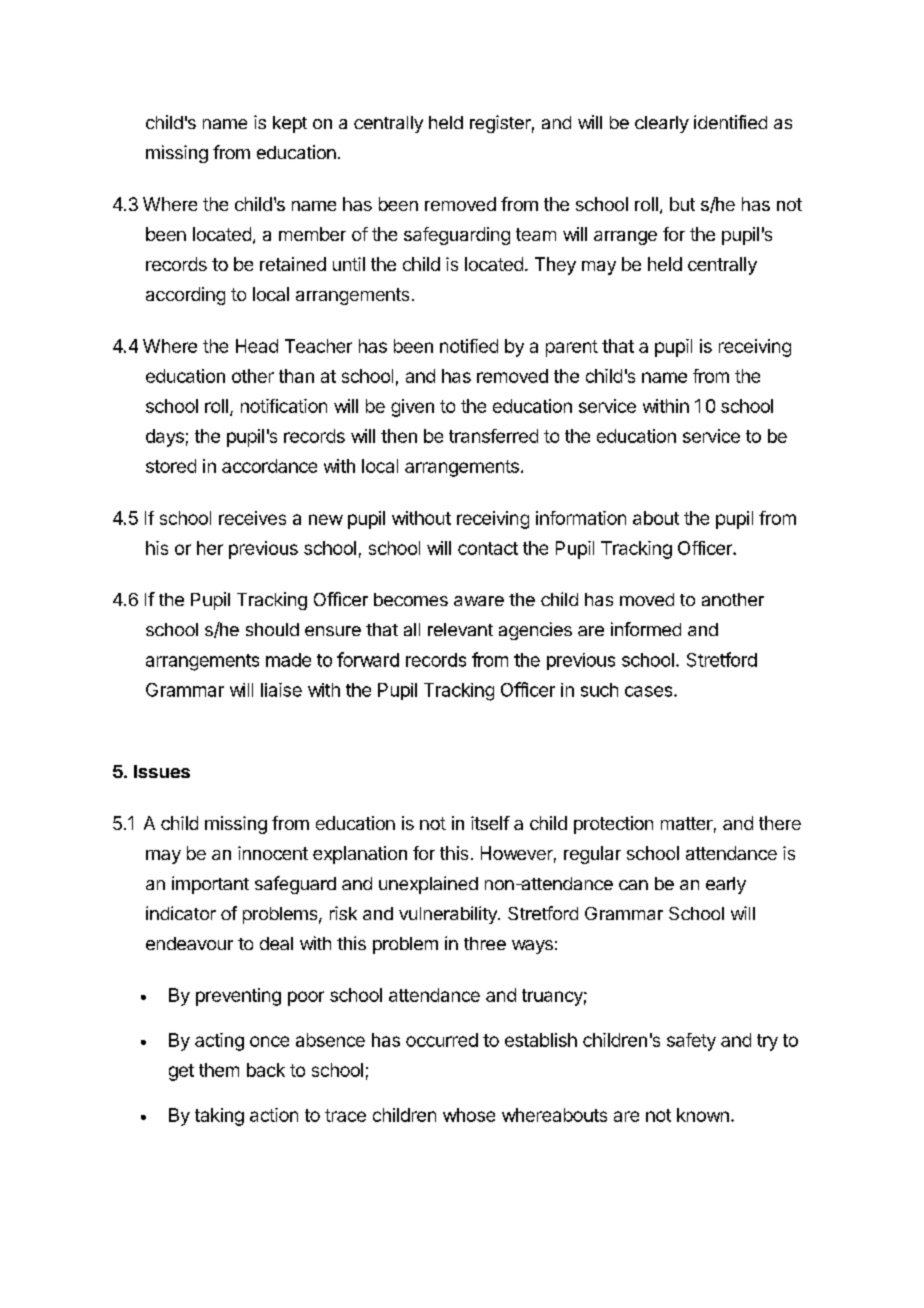  I want to click on information, so click(581, 518).
